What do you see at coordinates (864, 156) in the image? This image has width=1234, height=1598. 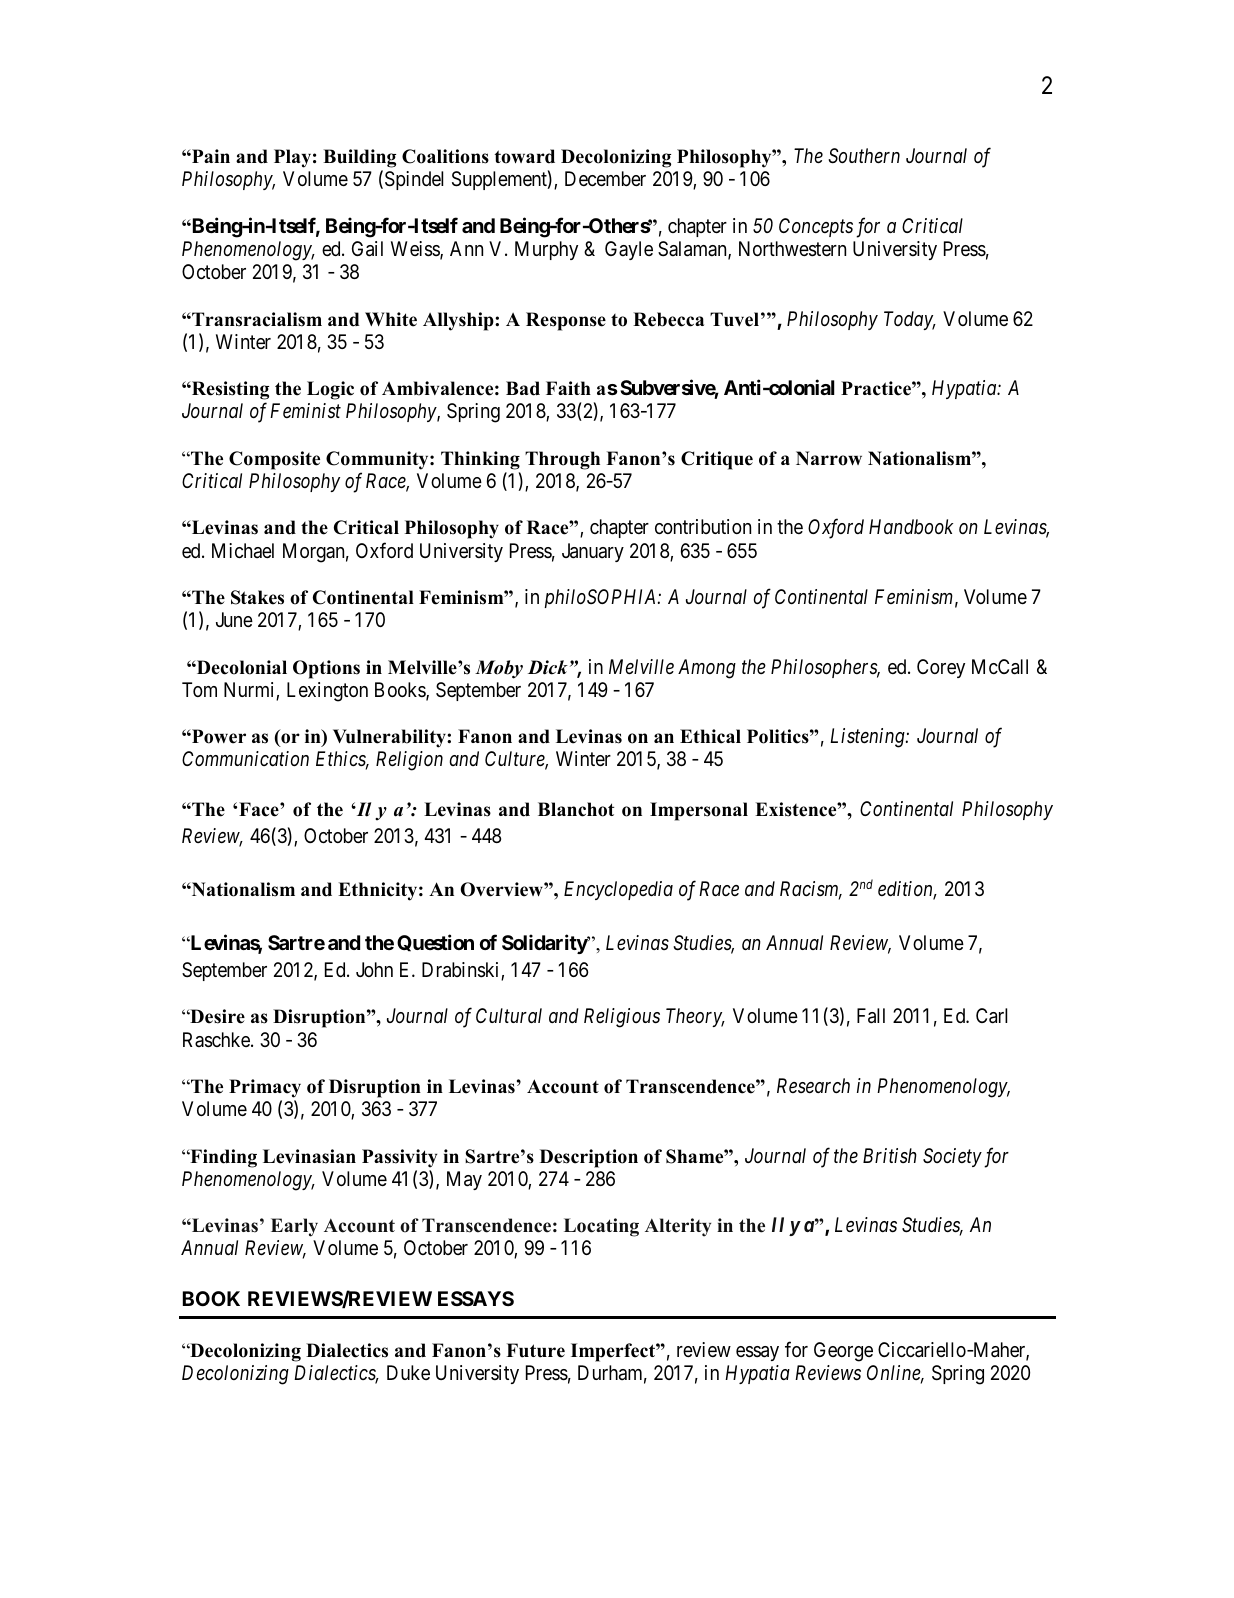 I see `Southern` at bounding box center [864, 156].
